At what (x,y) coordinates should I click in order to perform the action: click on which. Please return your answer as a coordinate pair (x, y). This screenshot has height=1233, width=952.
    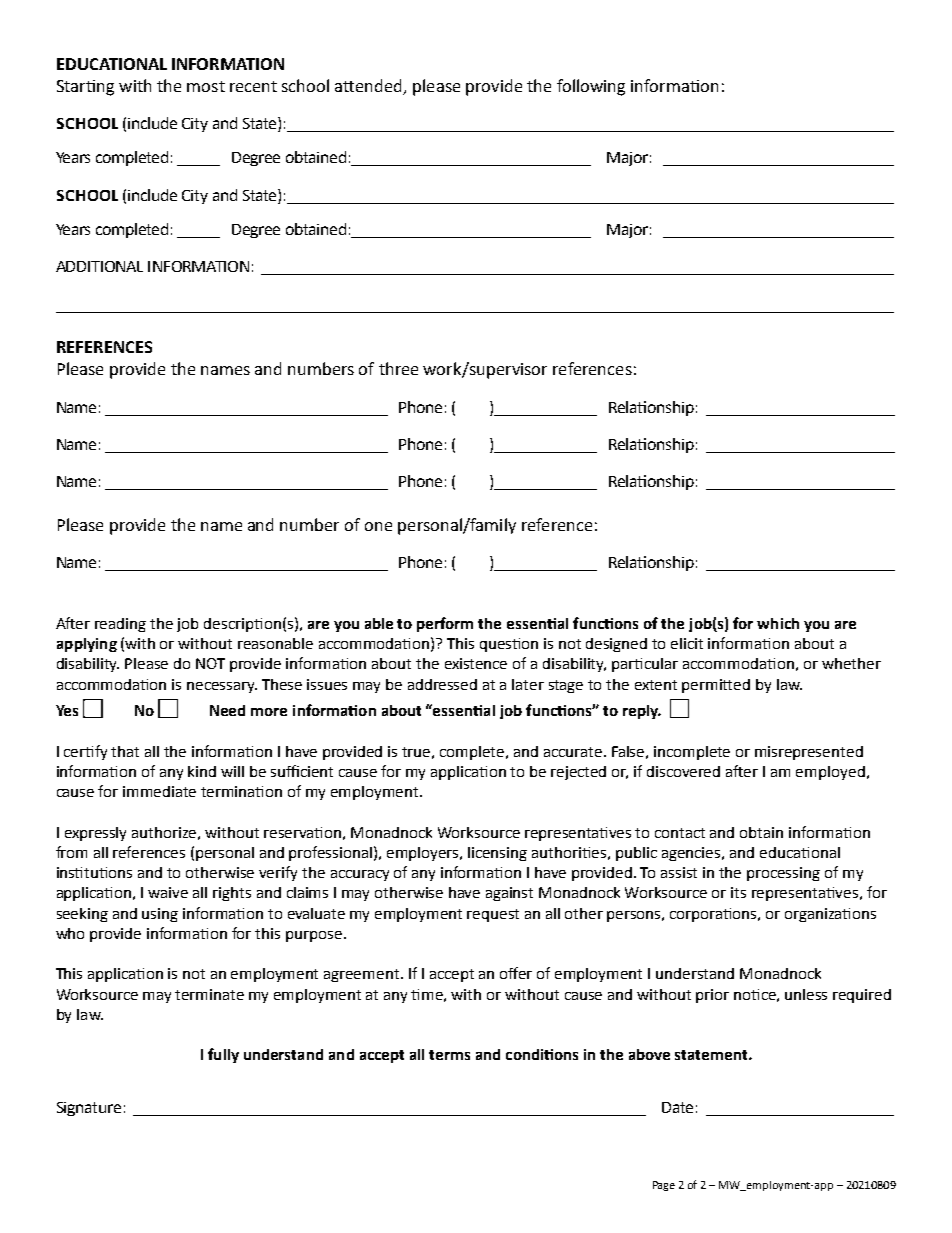
    Looking at the image, I should click on (778, 623).
